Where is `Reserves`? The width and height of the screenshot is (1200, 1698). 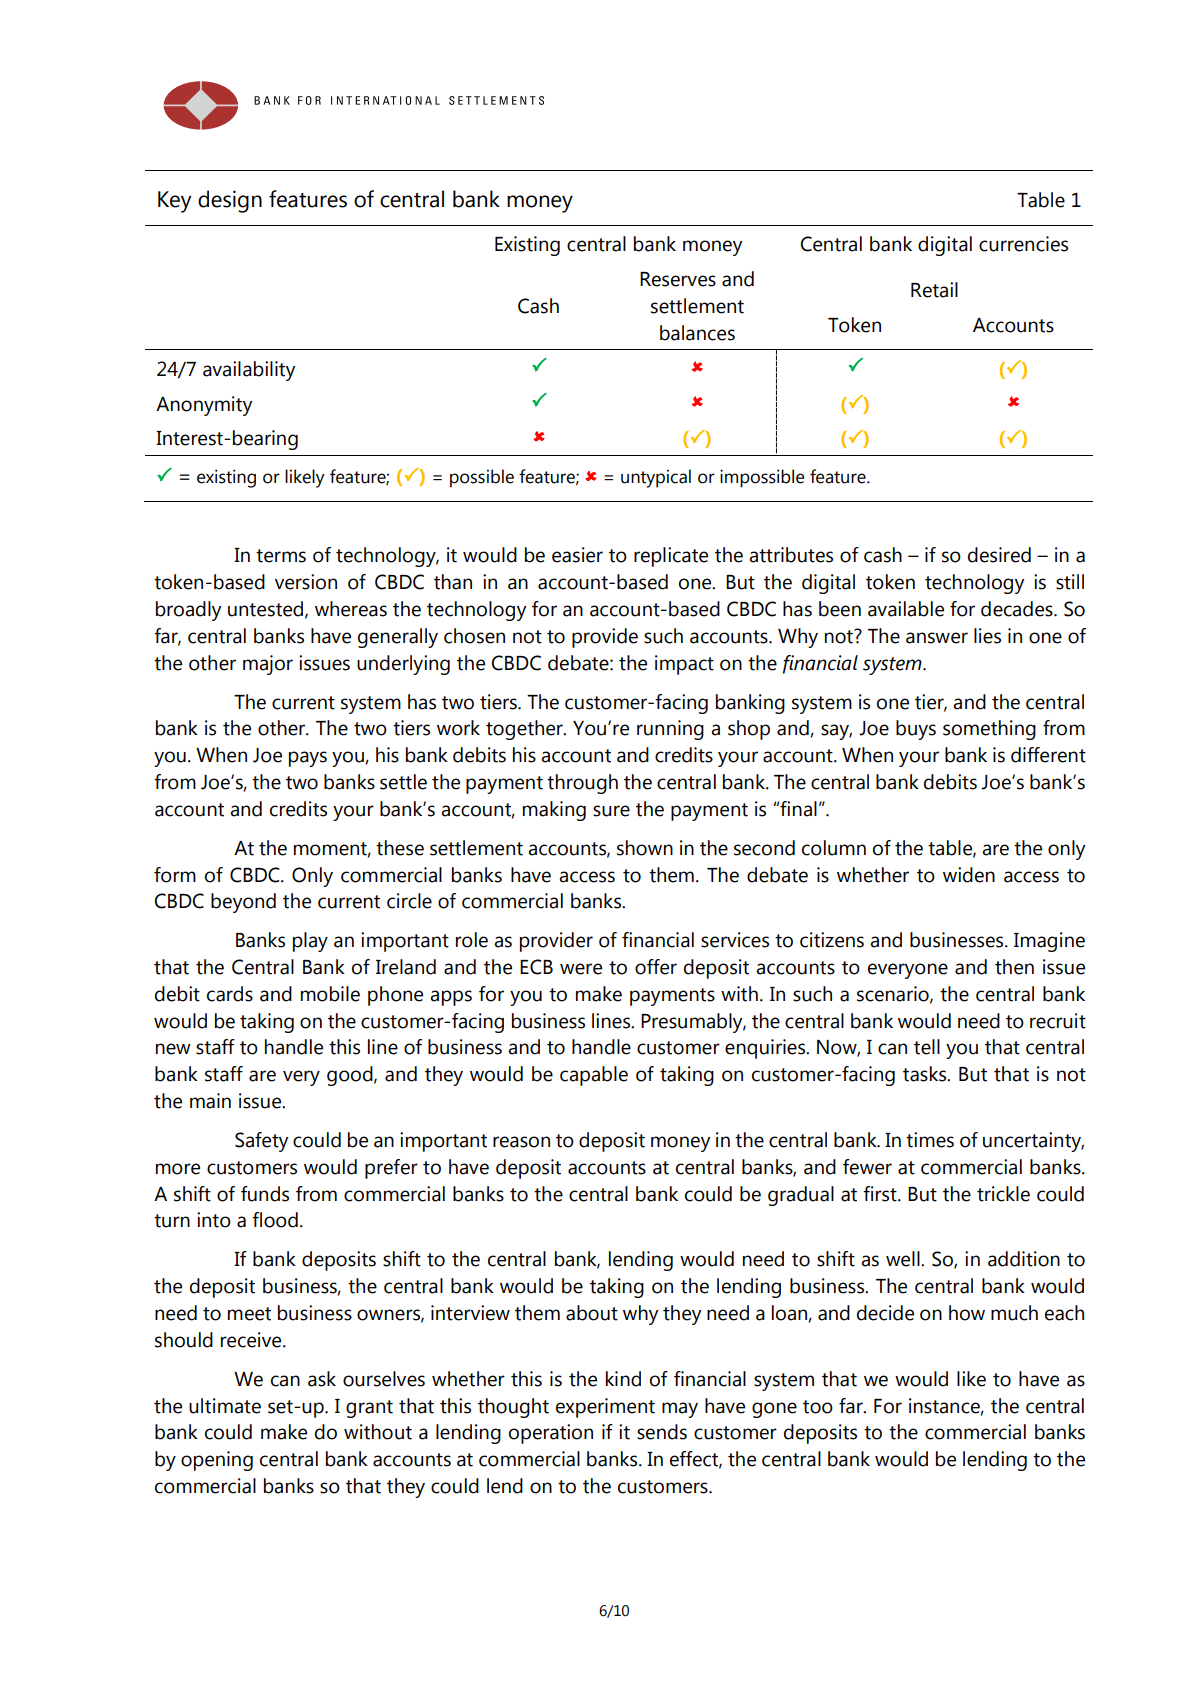
Reserves is located at coordinates (678, 279).
